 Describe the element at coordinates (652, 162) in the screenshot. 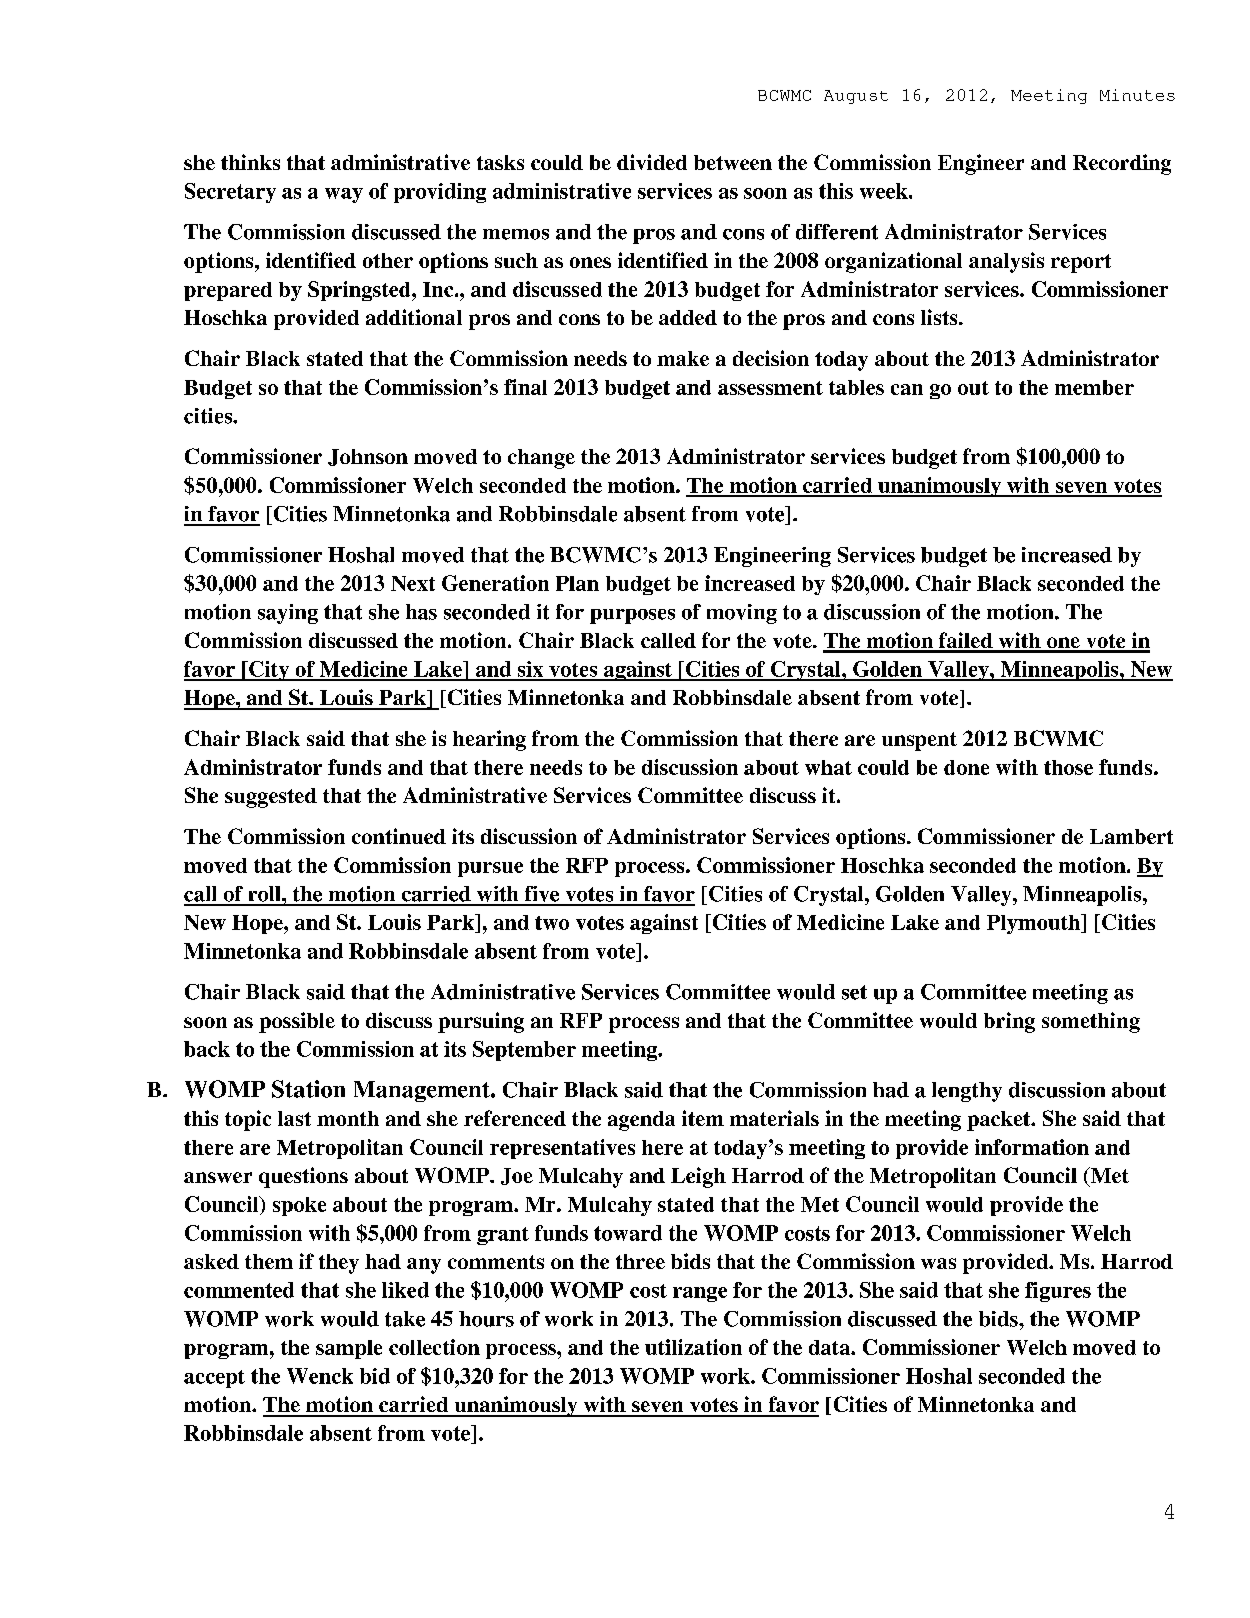

I see `divided` at that location.
